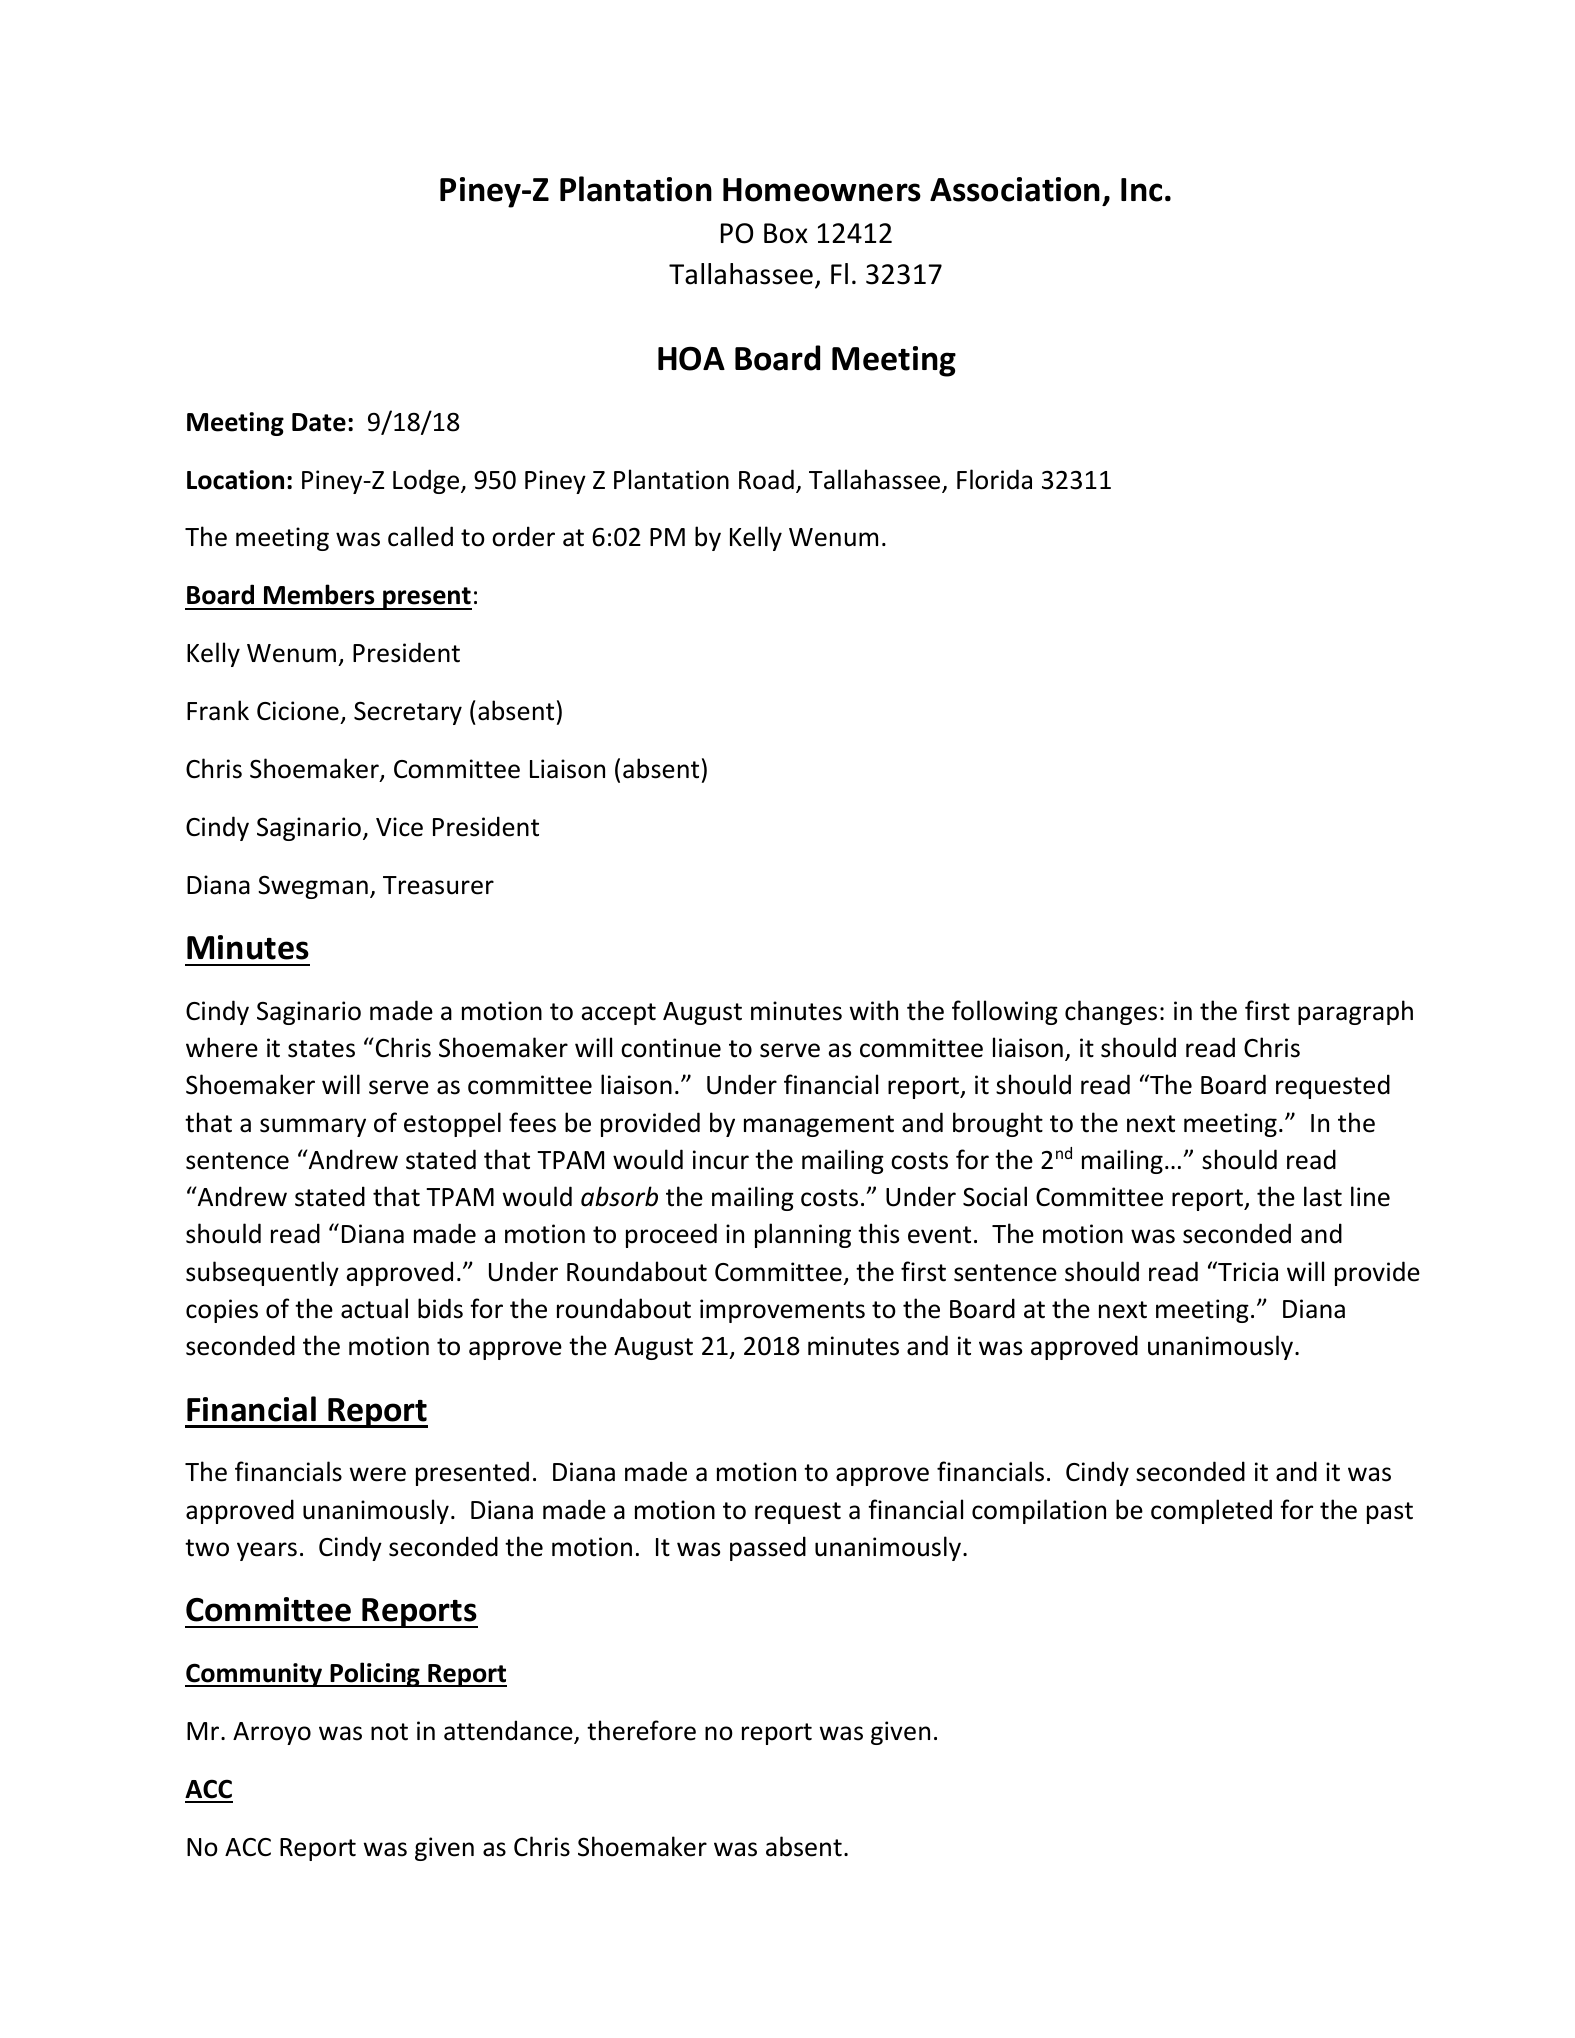  What do you see at coordinates (375, 1674) in the image?
I see `Policing` at bounding box center [375, 1674].
